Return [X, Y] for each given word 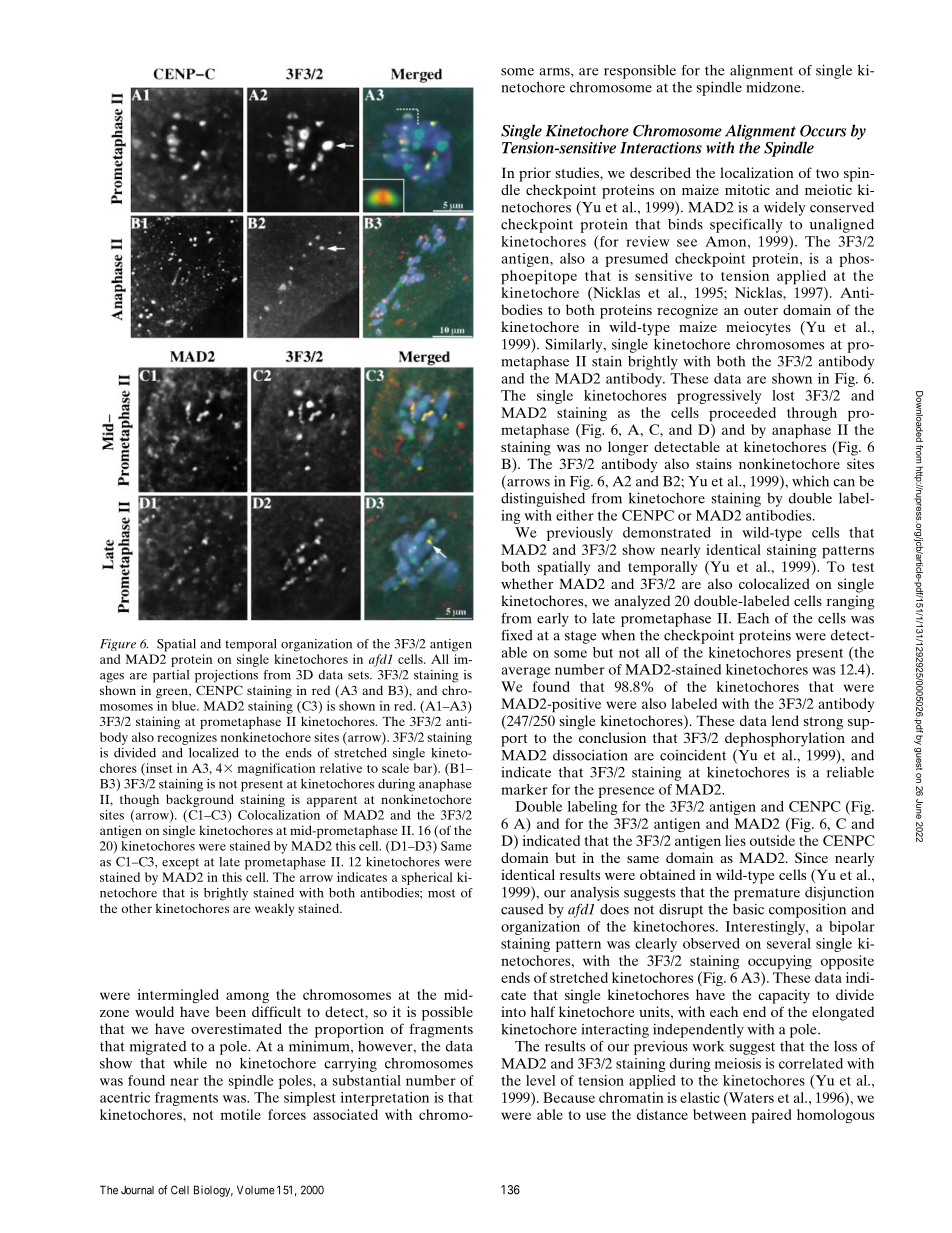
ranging [851, 602]
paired [771, 1116]
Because [569, 1097]
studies [578, 172]
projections [226, 676]
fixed [517, 635]
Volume [256, 1190]
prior [535, 174]
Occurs [823, 131]
